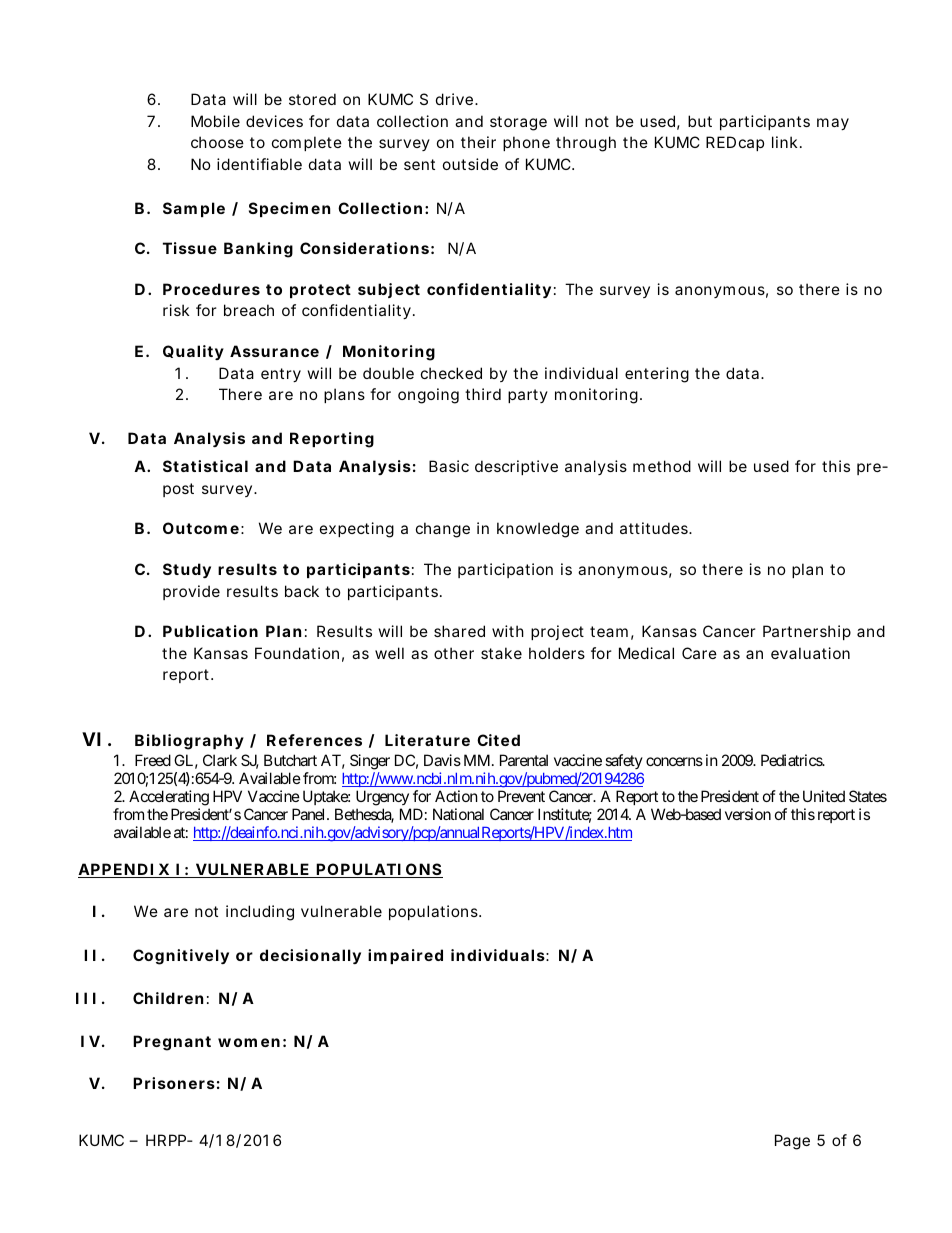 The width and height of the screenshot is (952, 1233). I want to click on Mobile, so click(215, 121).
